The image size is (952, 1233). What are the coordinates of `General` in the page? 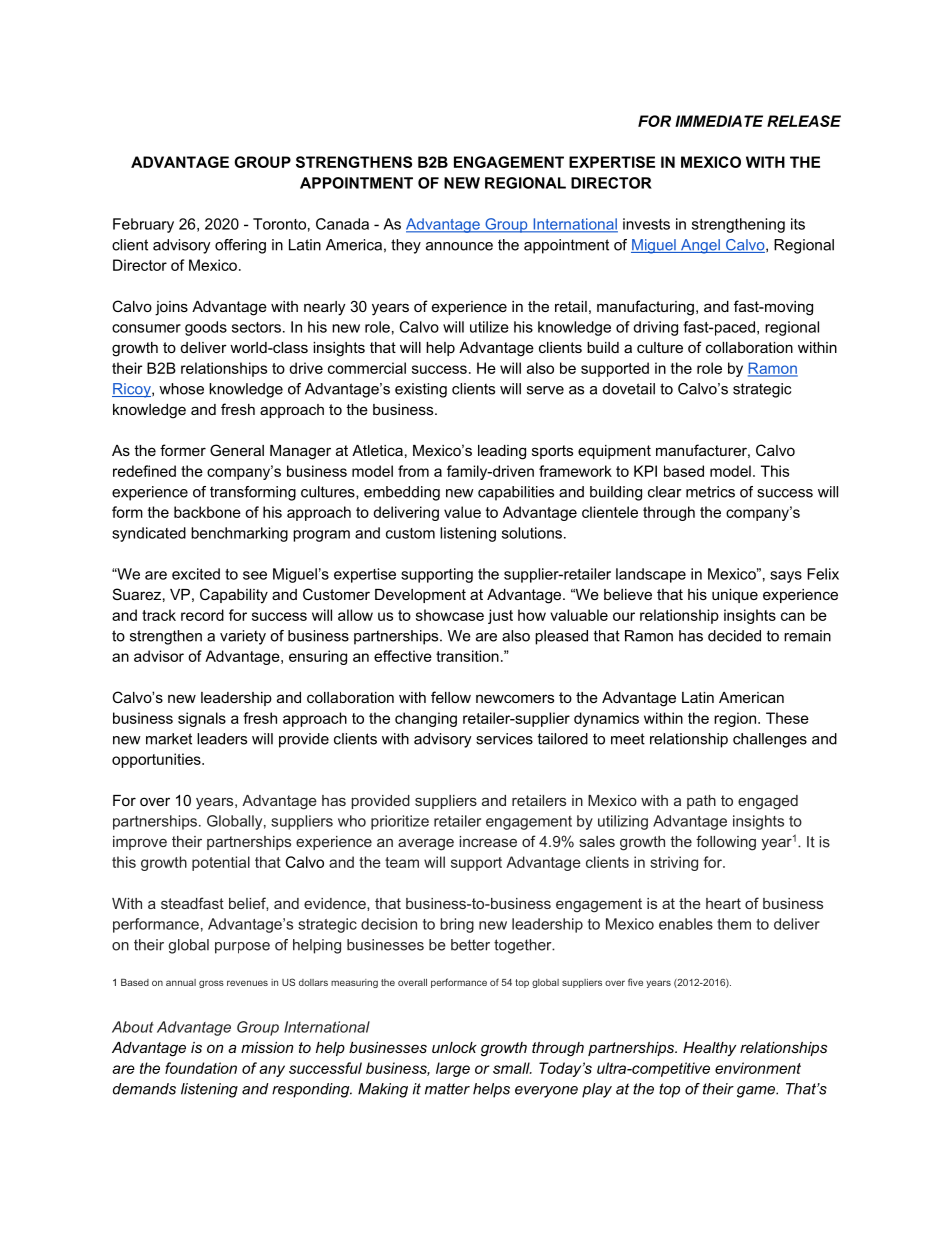 It's located at (237, 450).
